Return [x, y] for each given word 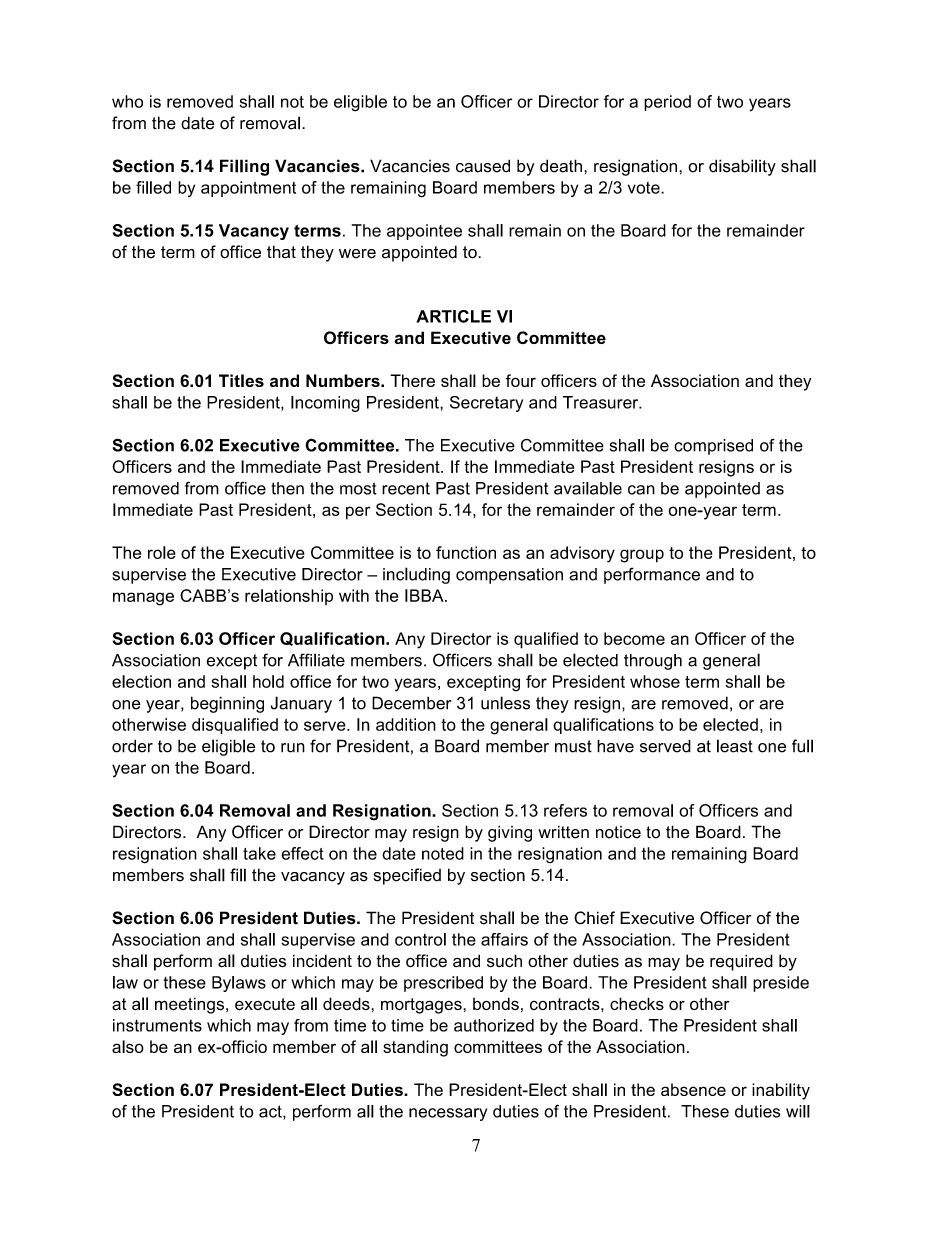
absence [693, 1089]
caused [483, 166]
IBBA [425, 595]
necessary [448, 1114]
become [634, 638]
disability [742, 167]
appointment [248, 189]
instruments [157, 1025]
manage [143, 599]
